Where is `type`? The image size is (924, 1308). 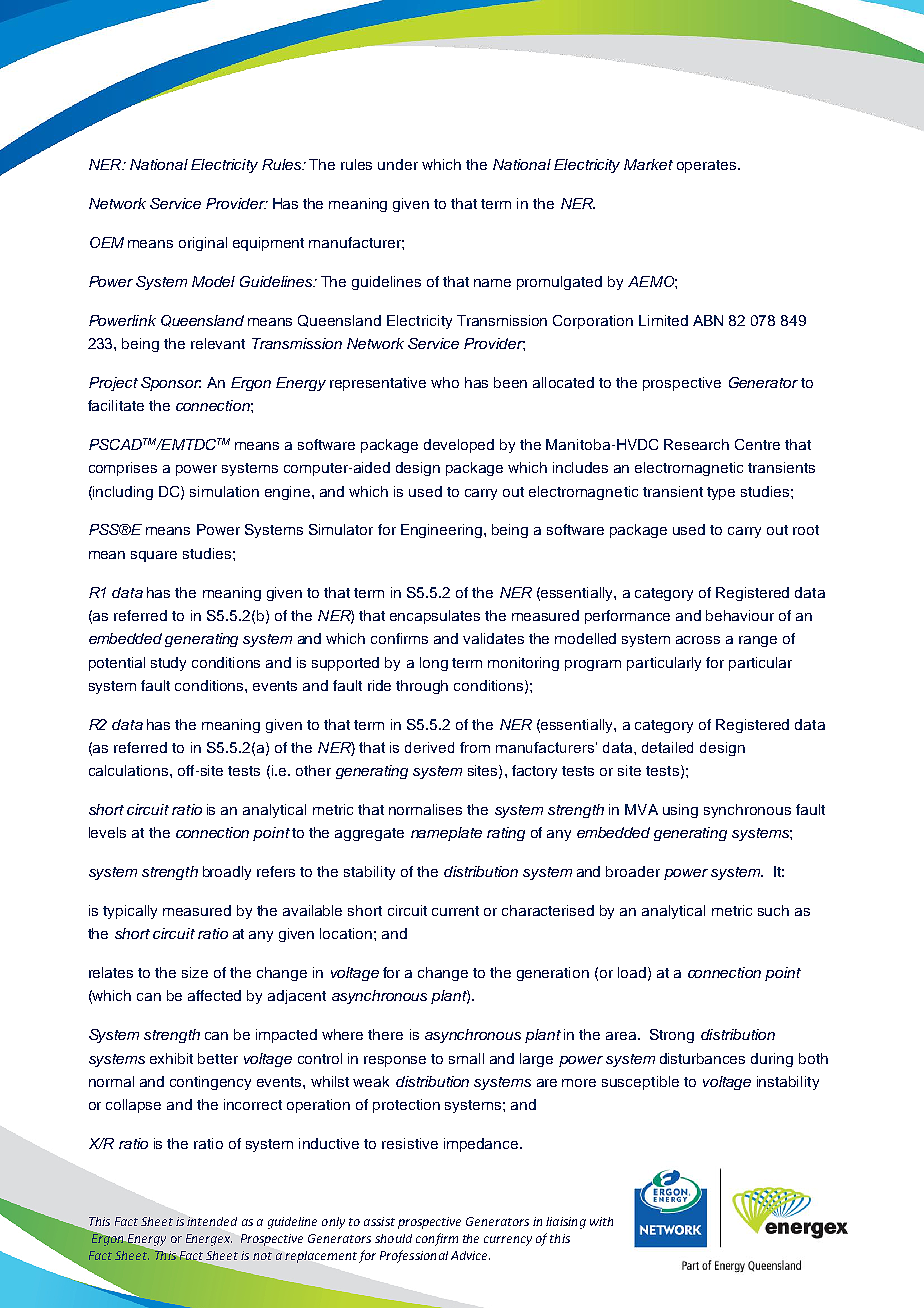
type is located at coordinates (721, 493).
